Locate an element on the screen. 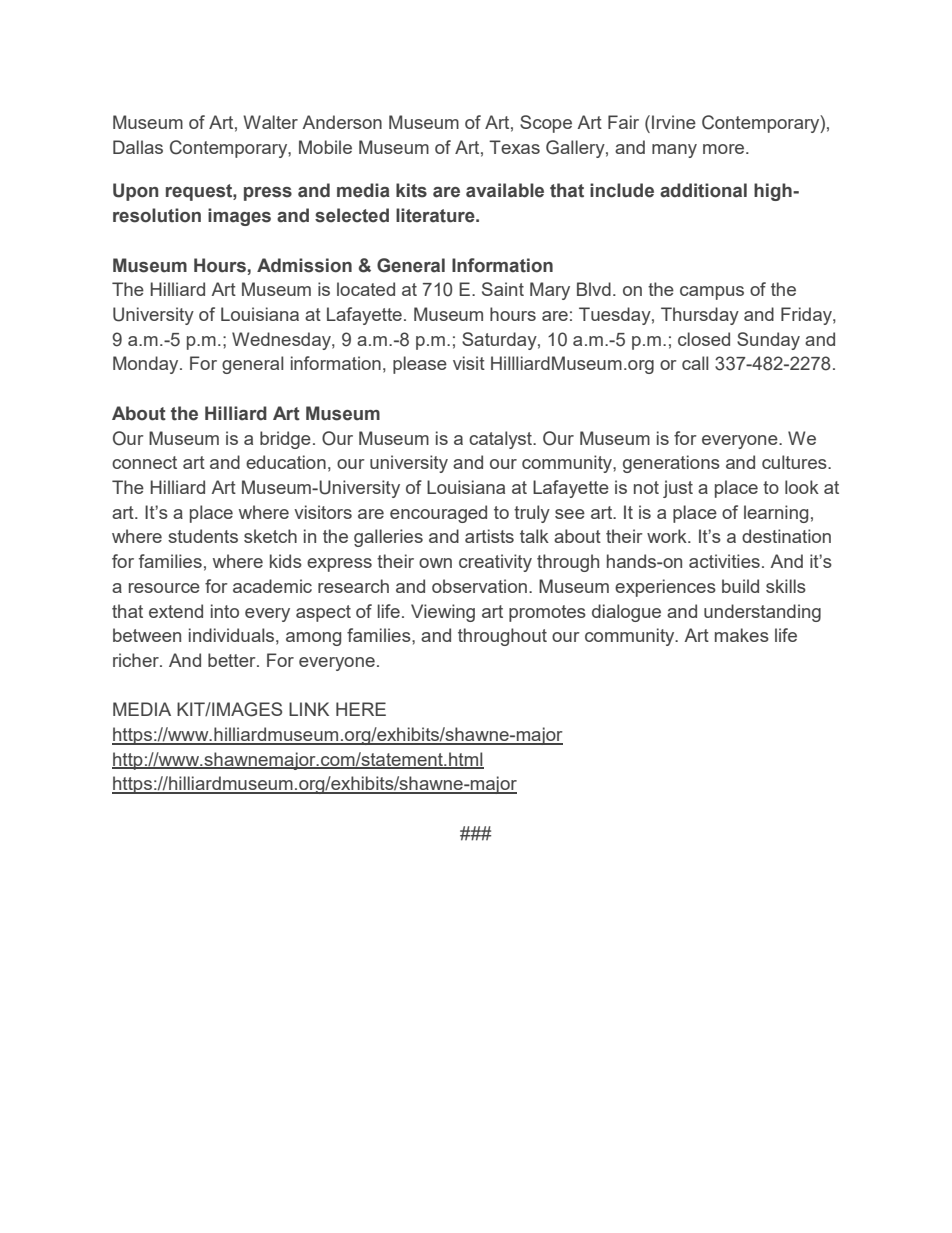 This screenshot has height=1233, width=952. Texas is located at coordinates (514, 147).
